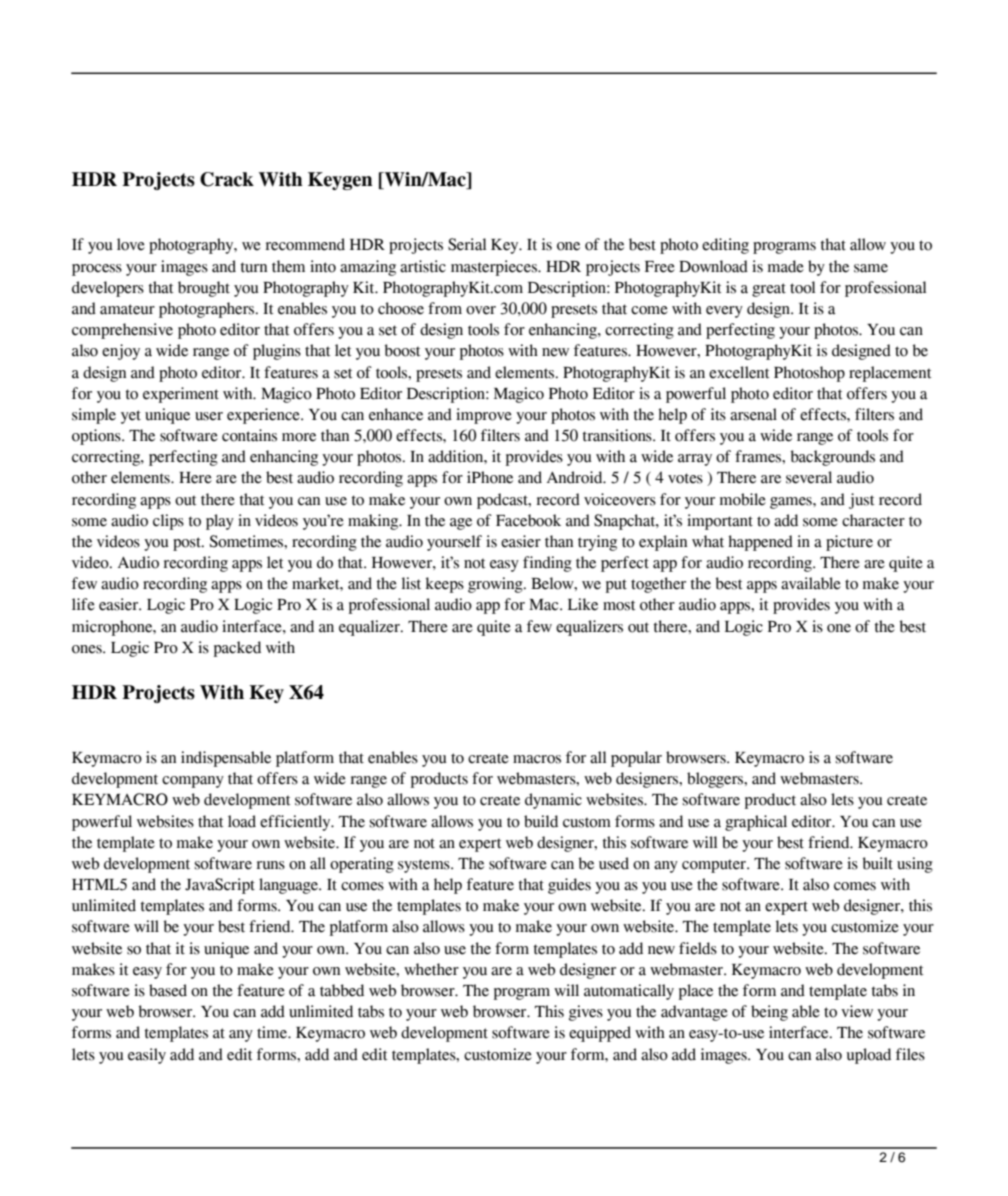 Image resolution: width=1008 pixels, height=1196 pixels. Describe the element at coordinates (756, 823) in the document. I see `graphical` at that location.
